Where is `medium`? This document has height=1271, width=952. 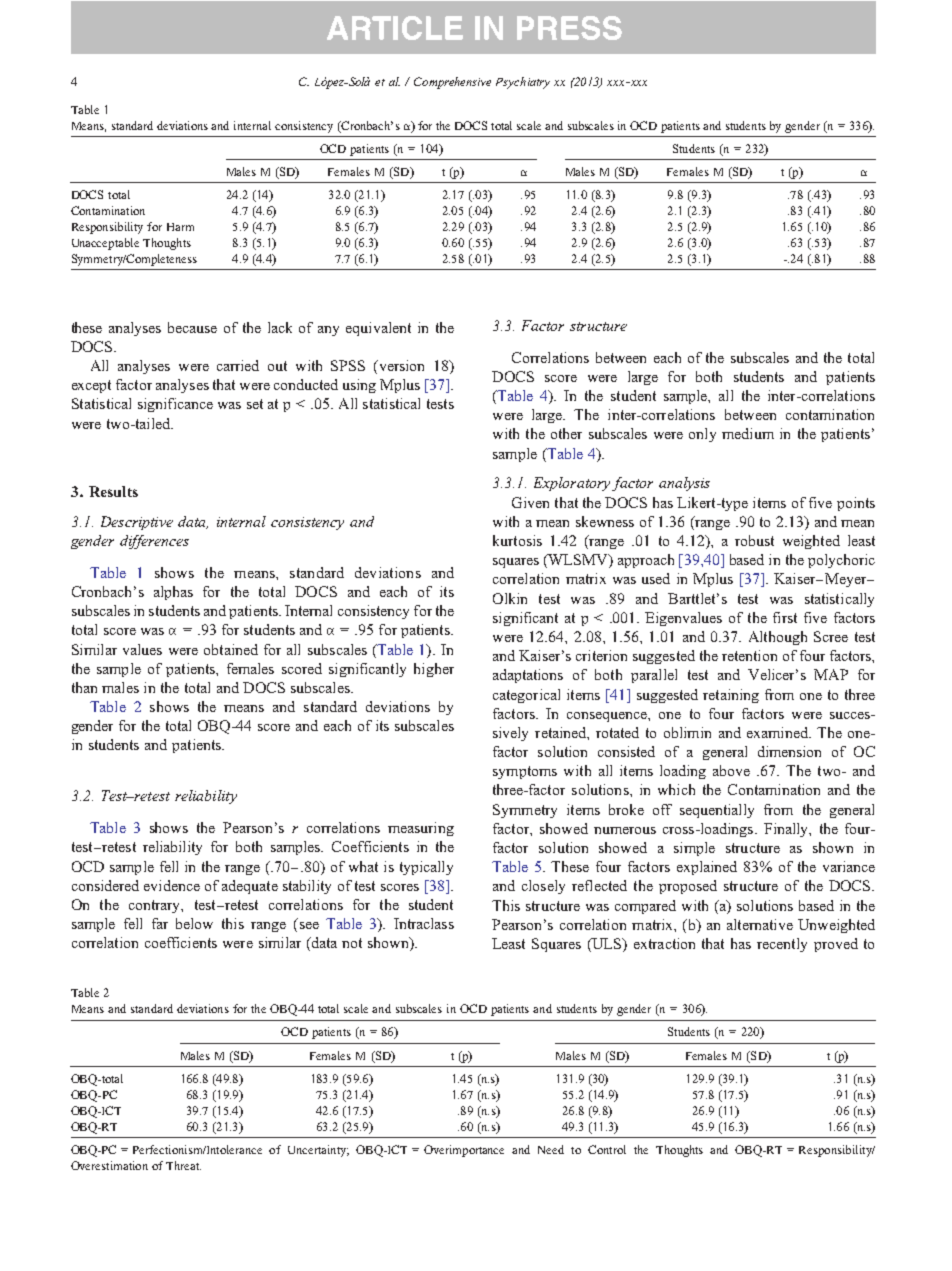 medium is located at coordinates (748, 433).
